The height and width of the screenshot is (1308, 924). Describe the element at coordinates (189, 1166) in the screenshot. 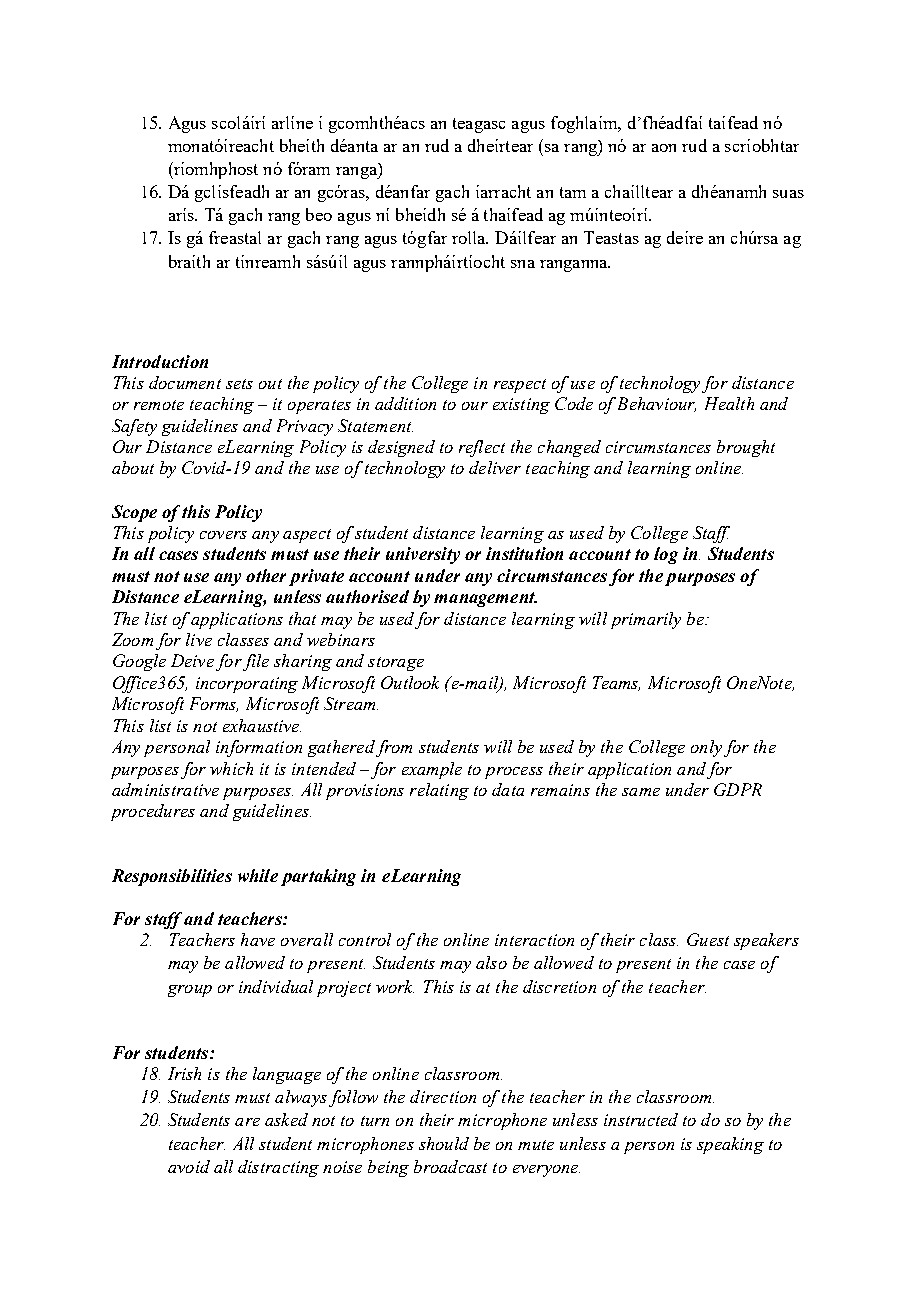

I see `avoid` at that location.
